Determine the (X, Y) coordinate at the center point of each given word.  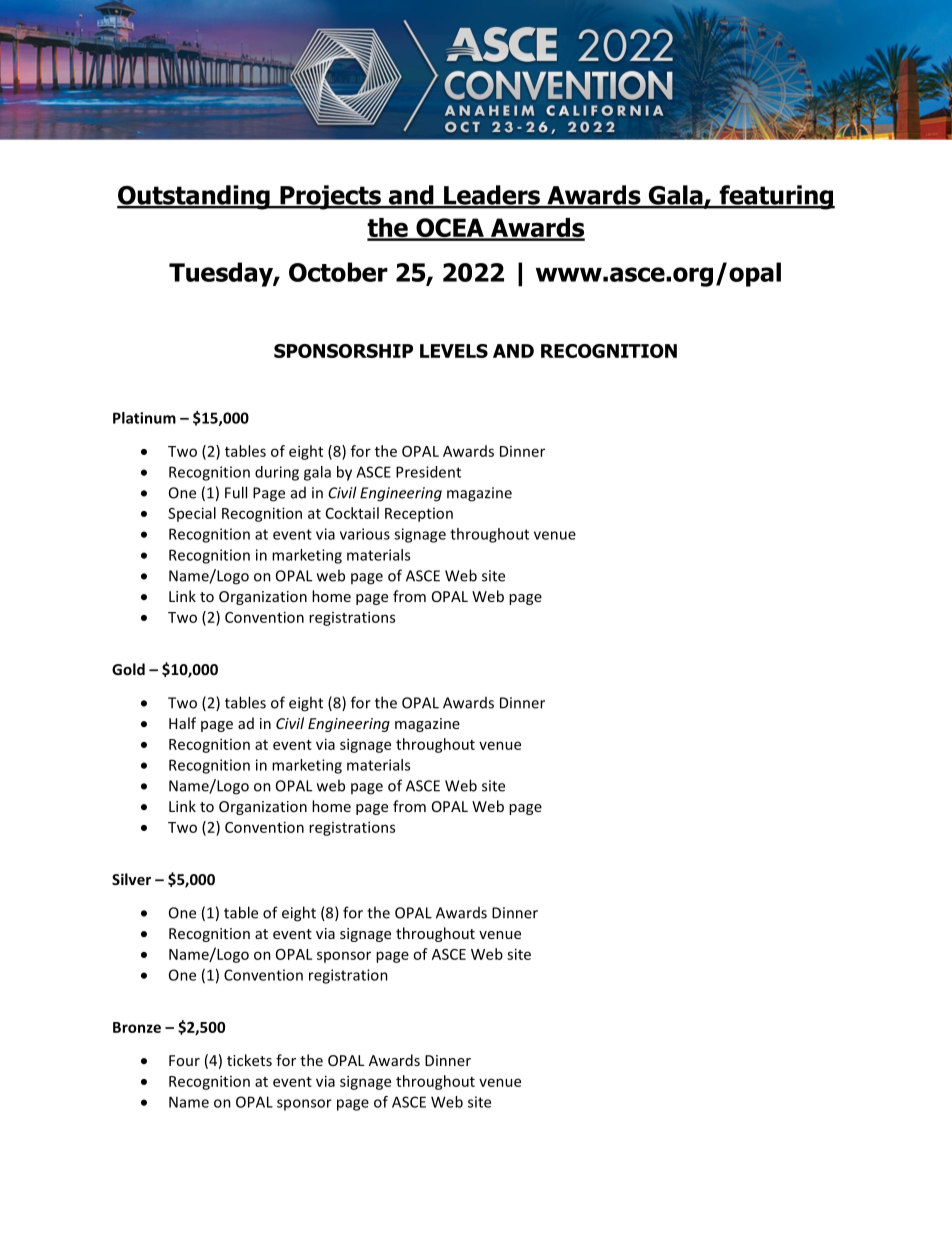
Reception (419, 515)
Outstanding (194, 197)
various (365, 534)
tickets (249, 1060)
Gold (128, 669)
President (428, 472)
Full (236, 492)
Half (182, 723)
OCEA (450, 229)
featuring (776, 197)
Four (184, 1060)
